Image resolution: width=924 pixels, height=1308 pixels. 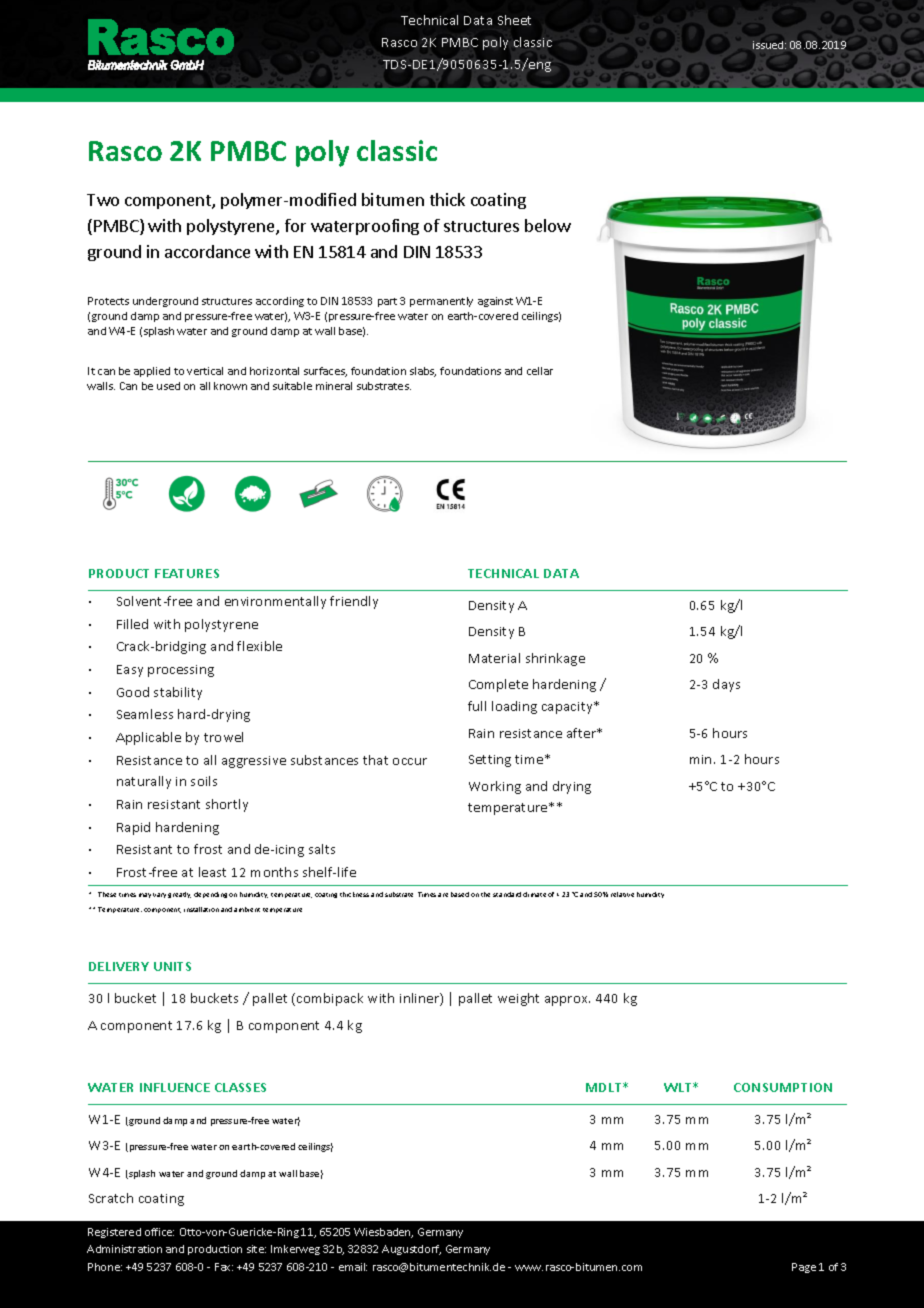 I want to click on CONSUMPTION, so click(x=783, y=1087).
